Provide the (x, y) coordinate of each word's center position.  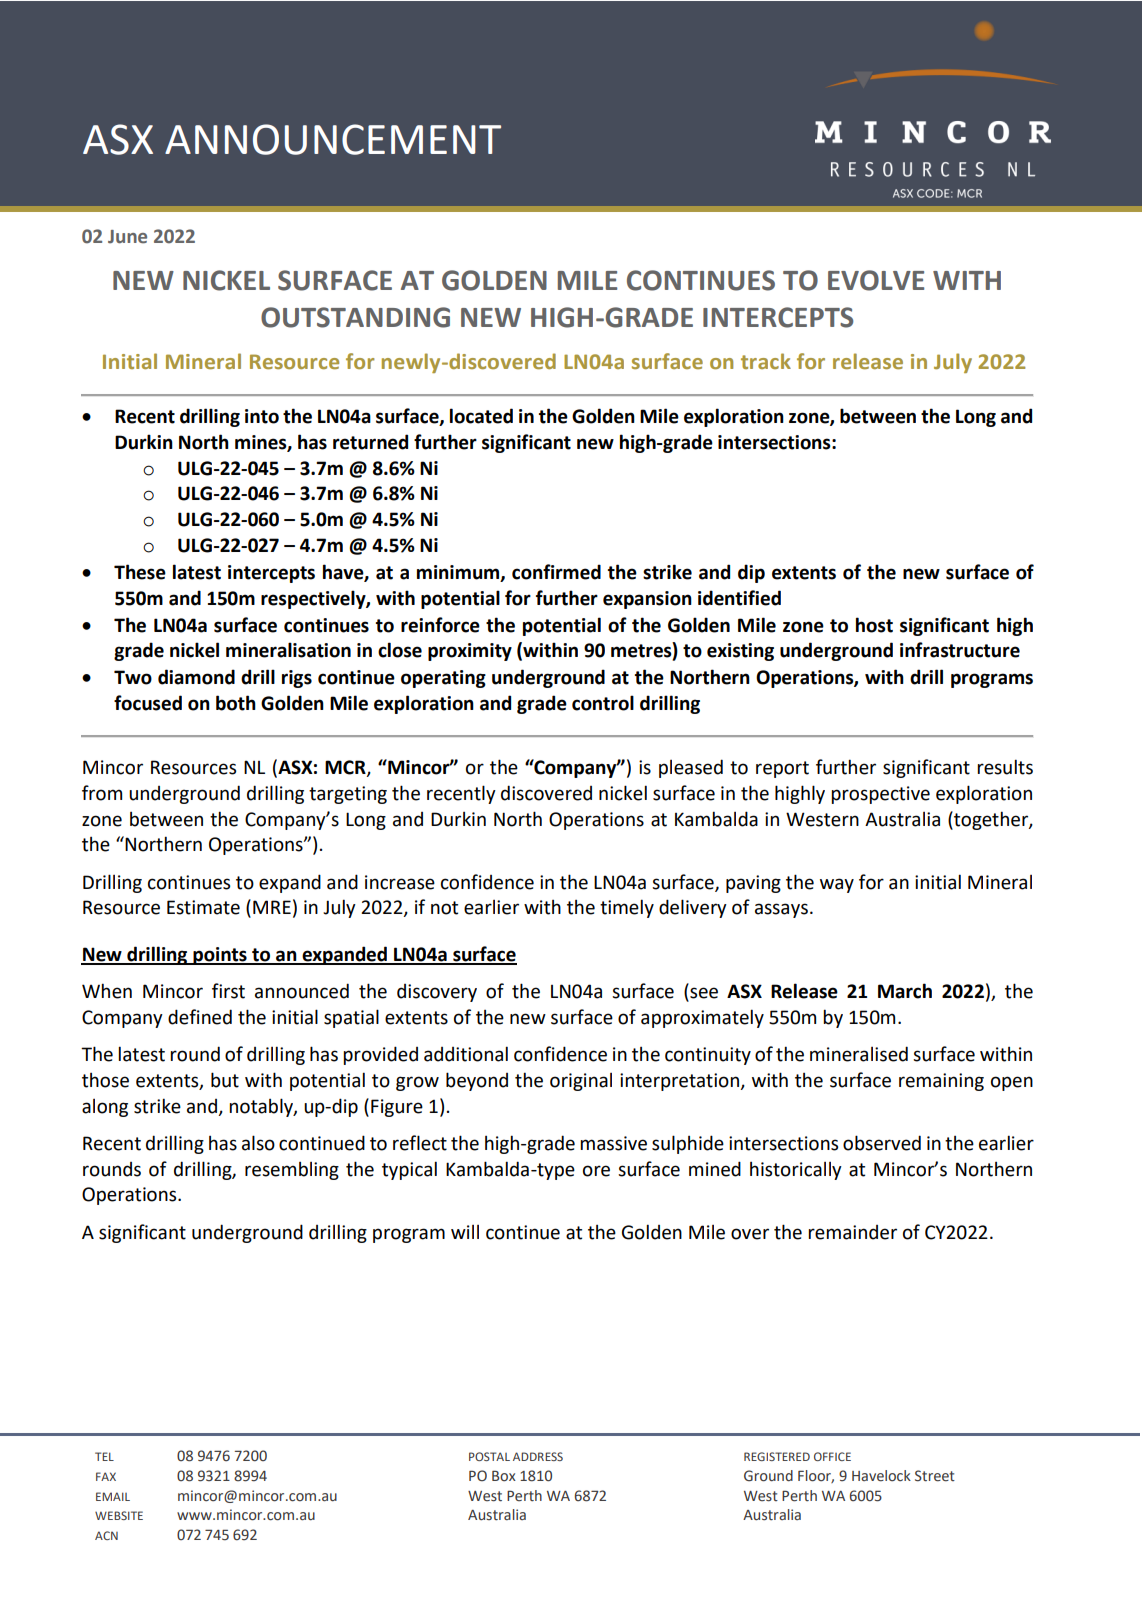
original (581, 1082)
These (140, 572)
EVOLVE (876, 280)
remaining (941, 1082)
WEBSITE (119, 1515)
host (874, 625)
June (127, 237)
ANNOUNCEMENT (333, 139)
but (225, 1080)
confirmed (556, 572)
